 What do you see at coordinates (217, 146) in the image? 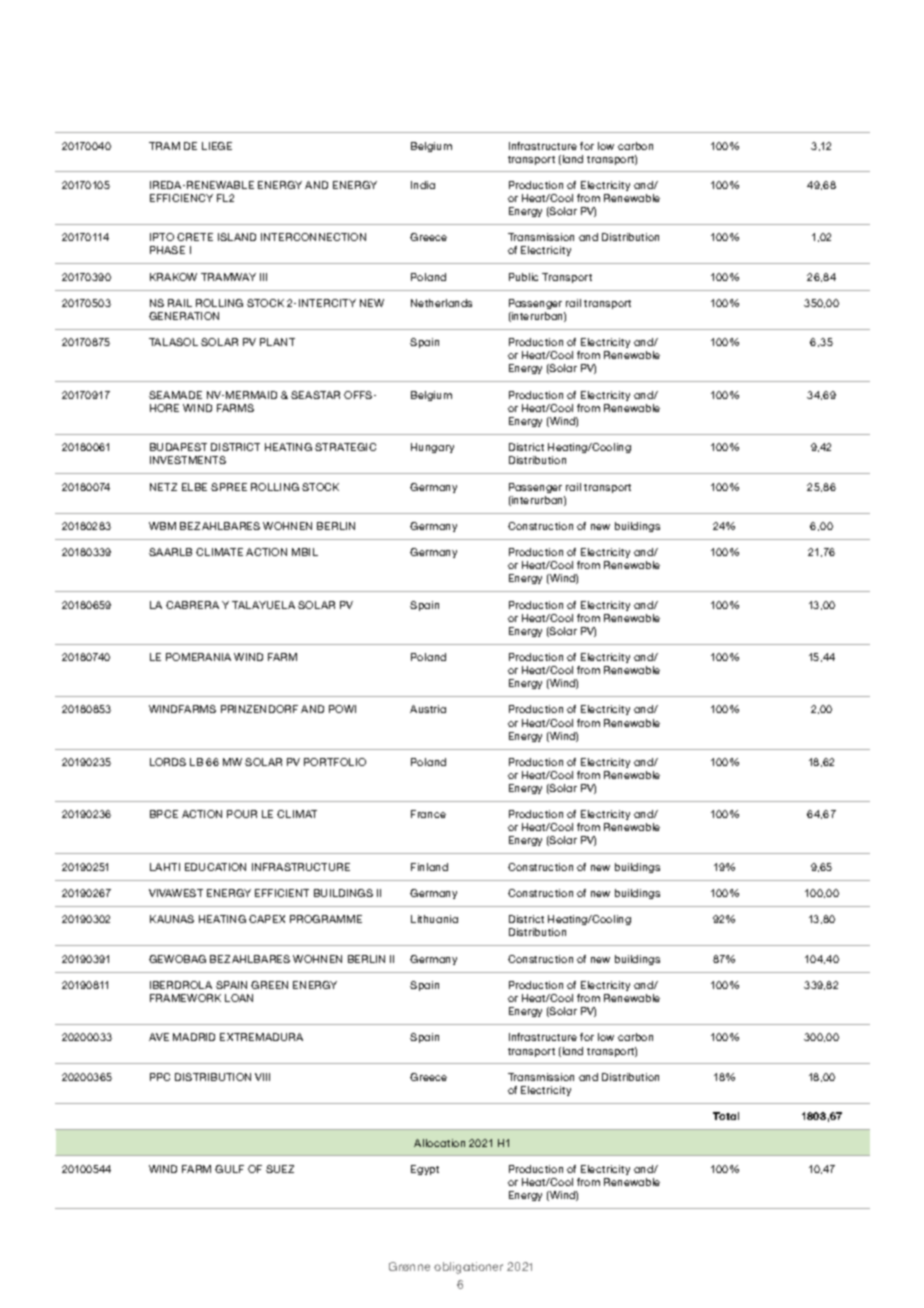
I see `LIEGE` at bounding box center [217, 146].
